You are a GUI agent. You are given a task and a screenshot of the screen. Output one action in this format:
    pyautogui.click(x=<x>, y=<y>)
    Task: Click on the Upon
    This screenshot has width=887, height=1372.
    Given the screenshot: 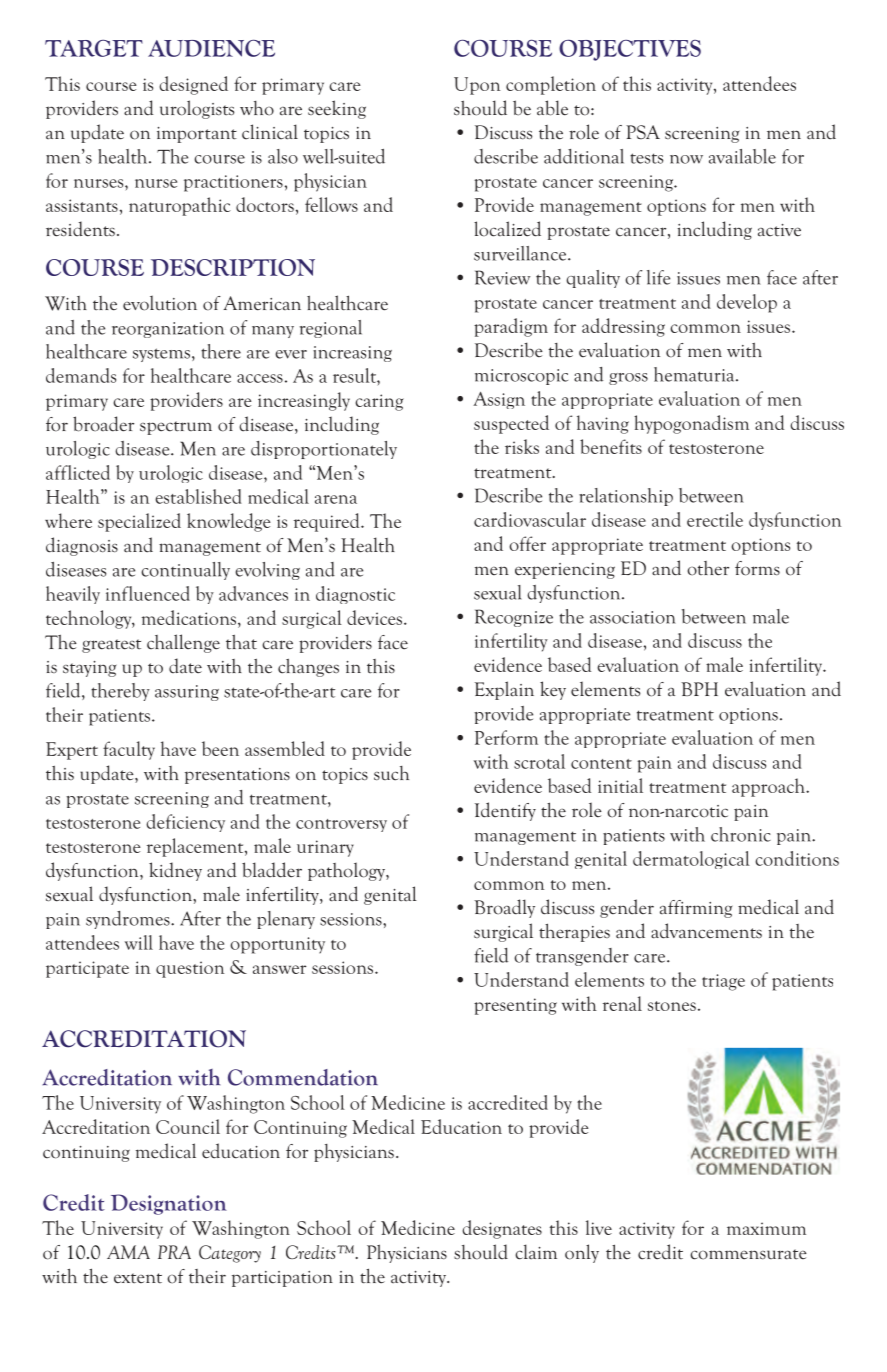 What is the action you would take?
    pyautogui.click(x=477, y=86)
